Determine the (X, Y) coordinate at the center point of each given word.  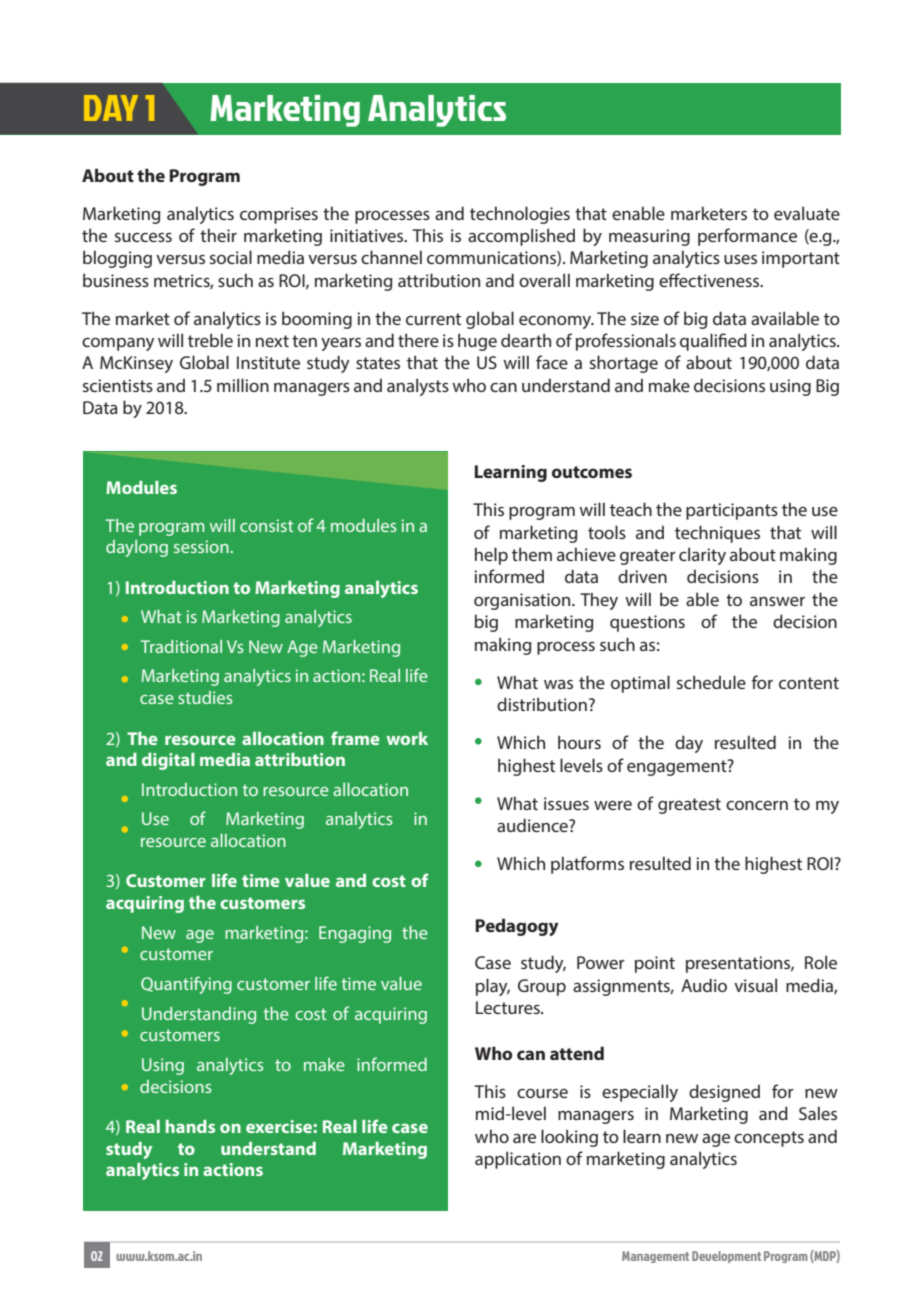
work (407, 738)
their (218, 235)
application (518, 1160)
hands (190, 1126)
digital (168, 761)
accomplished (521, 237)
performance (747, 237)
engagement (678, 767)
